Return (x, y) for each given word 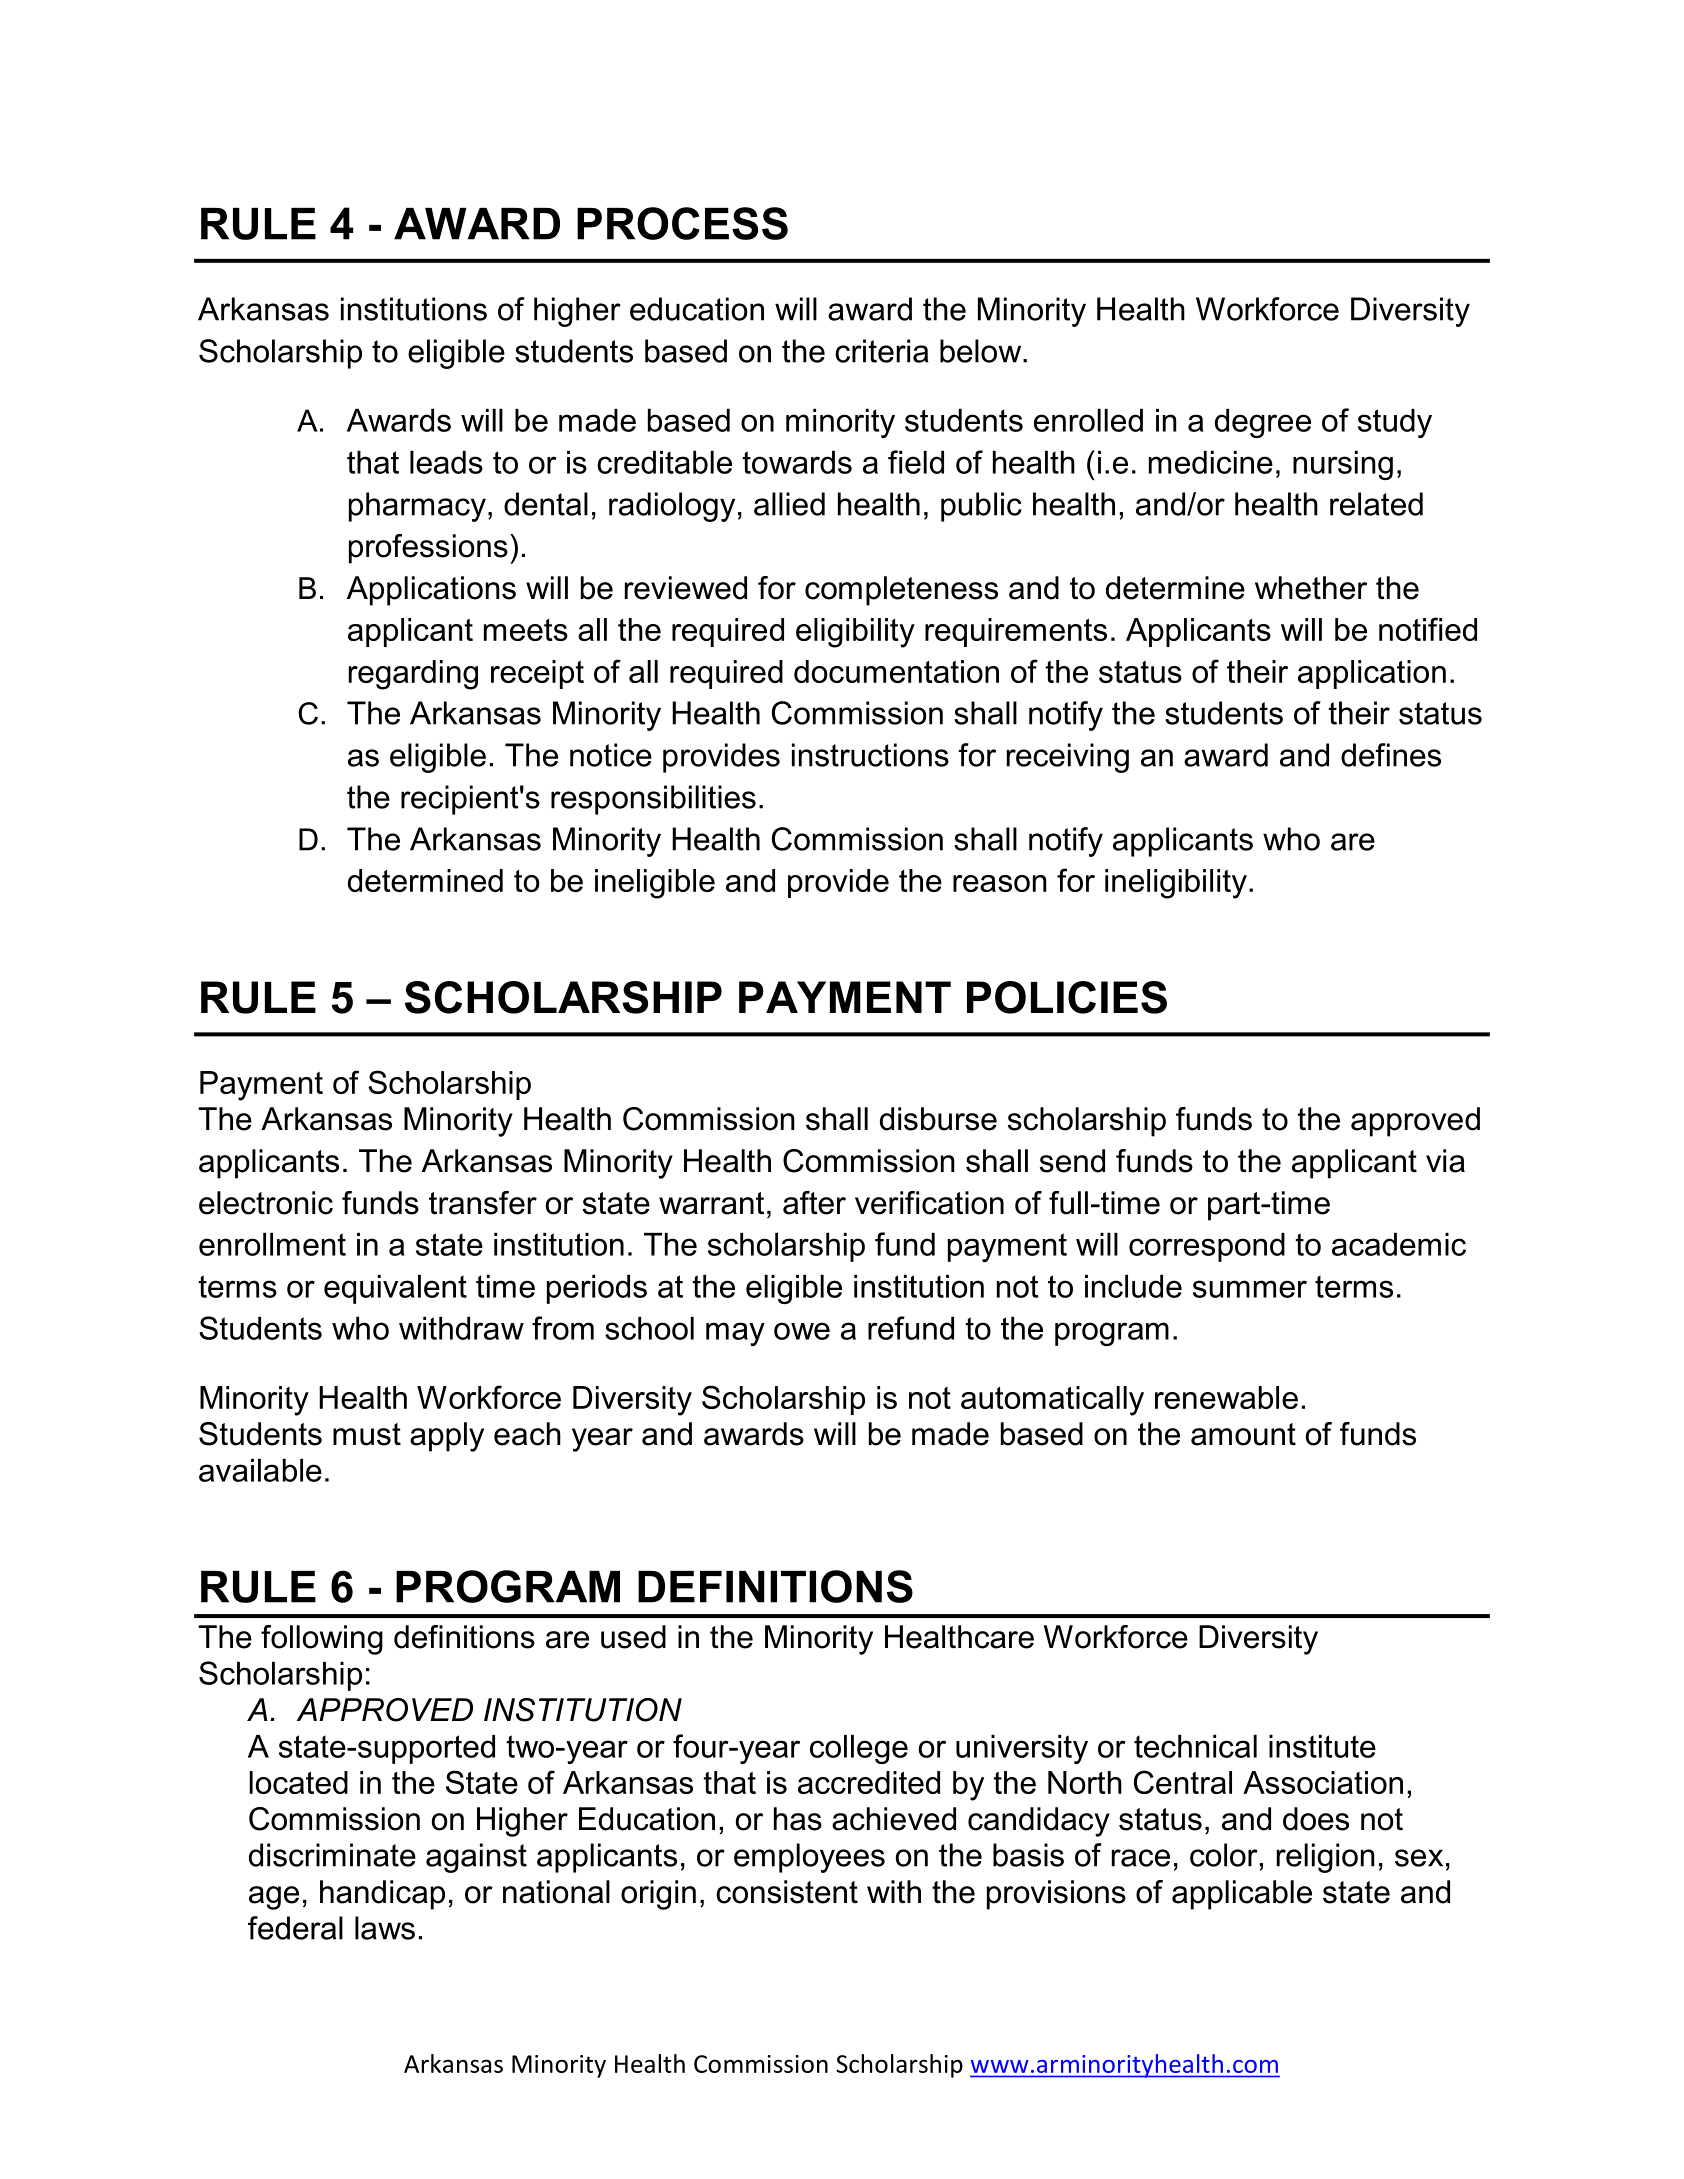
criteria (882, 351)
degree (1263, 423)
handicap (382, 1895)
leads (446, 462)
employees (809, 1858)
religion (1326, 1858)
